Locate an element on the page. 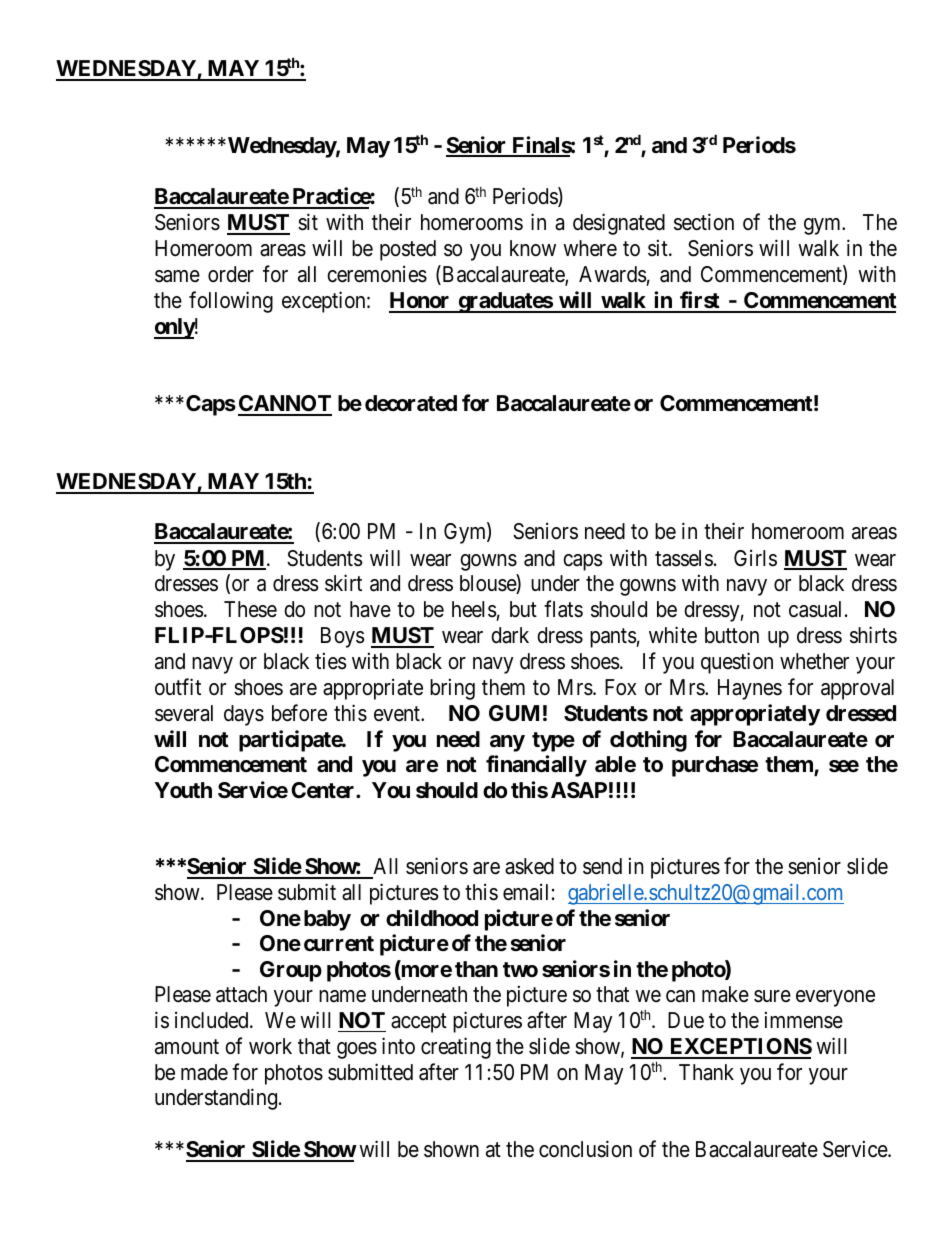 This image has width=952, height=1233. section is located at coordinates (704, 222).
